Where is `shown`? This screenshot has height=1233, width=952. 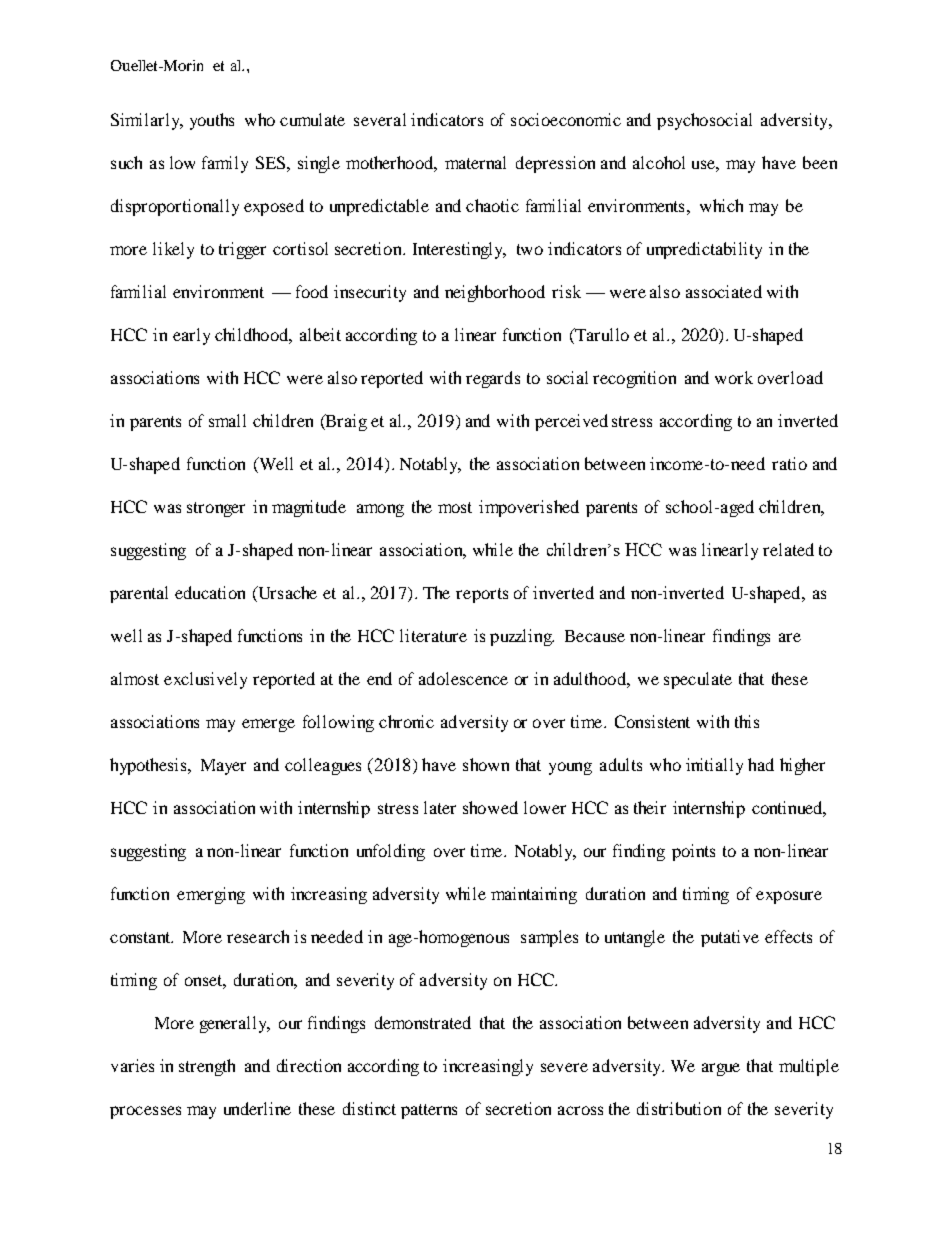 shown is located at coordinates (486, 764).
